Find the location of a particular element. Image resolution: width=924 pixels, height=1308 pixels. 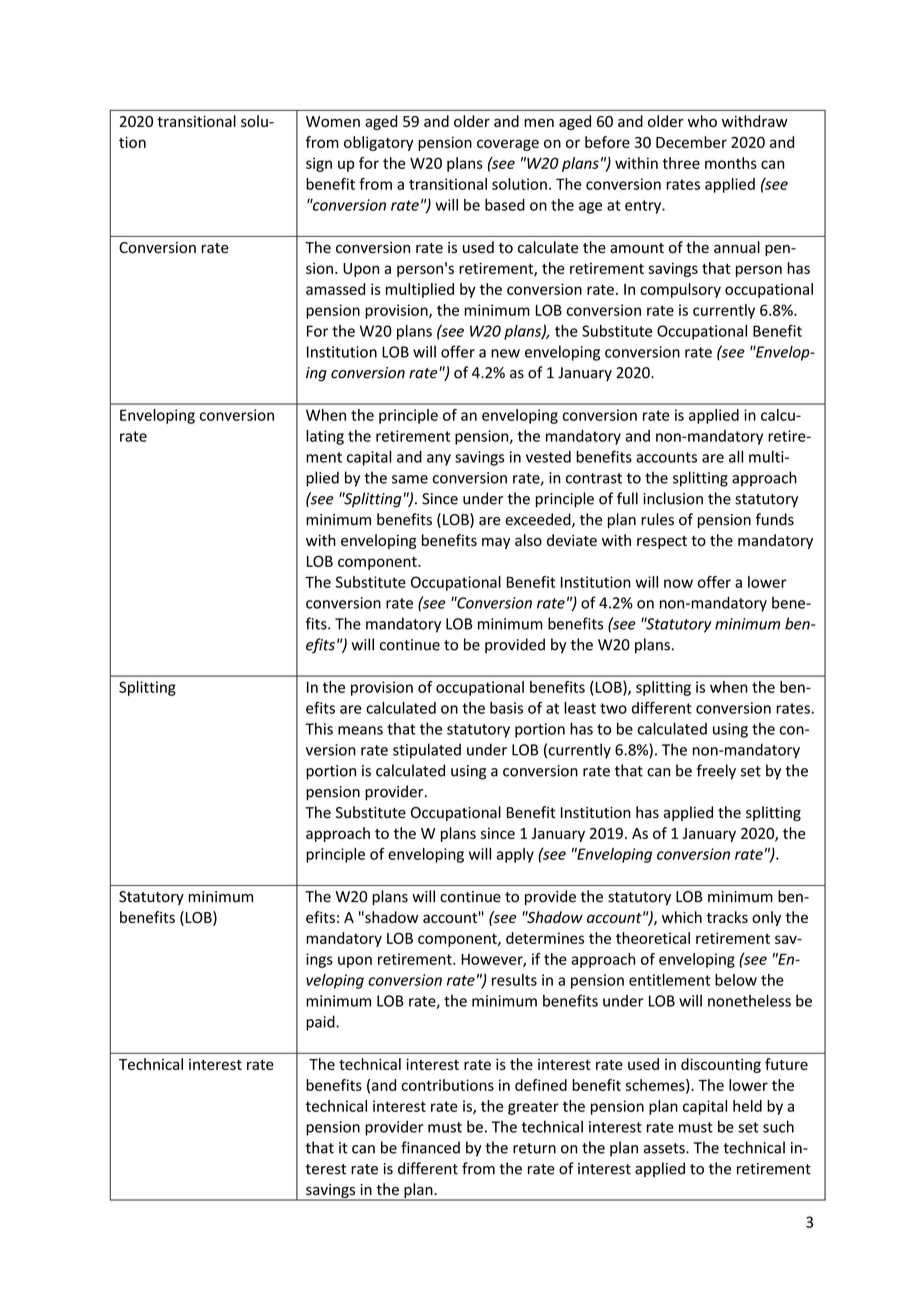

financed is located at coordinates (430, 1147).
